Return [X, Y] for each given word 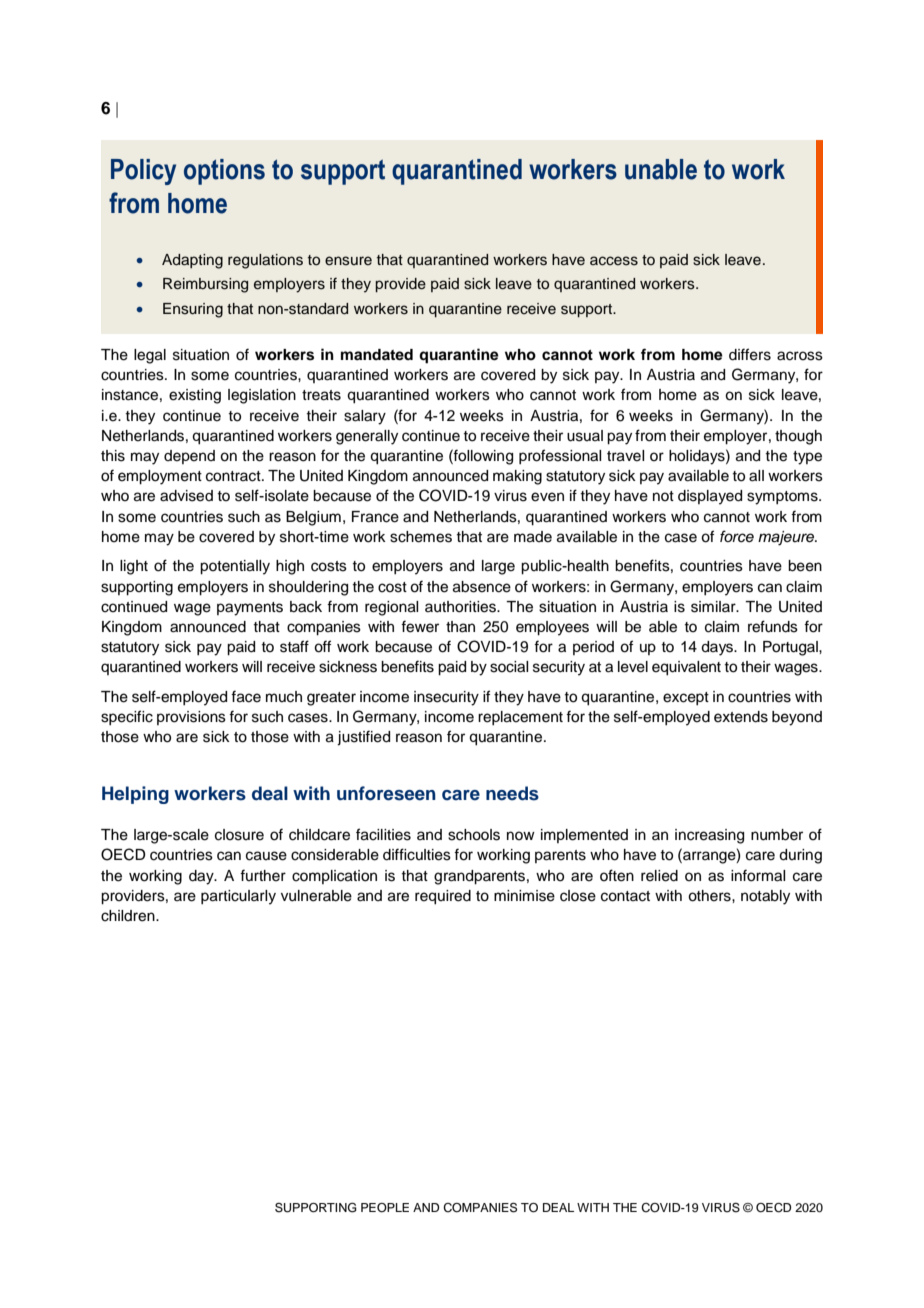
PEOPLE [385, 1208]
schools [474, 835]
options [224, 172]
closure [239, 835]
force [737, 536]
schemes [421, 537]
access [614, 261]
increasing [709, 836]
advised [186, 496]
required [443, 897]
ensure [348, 261]
